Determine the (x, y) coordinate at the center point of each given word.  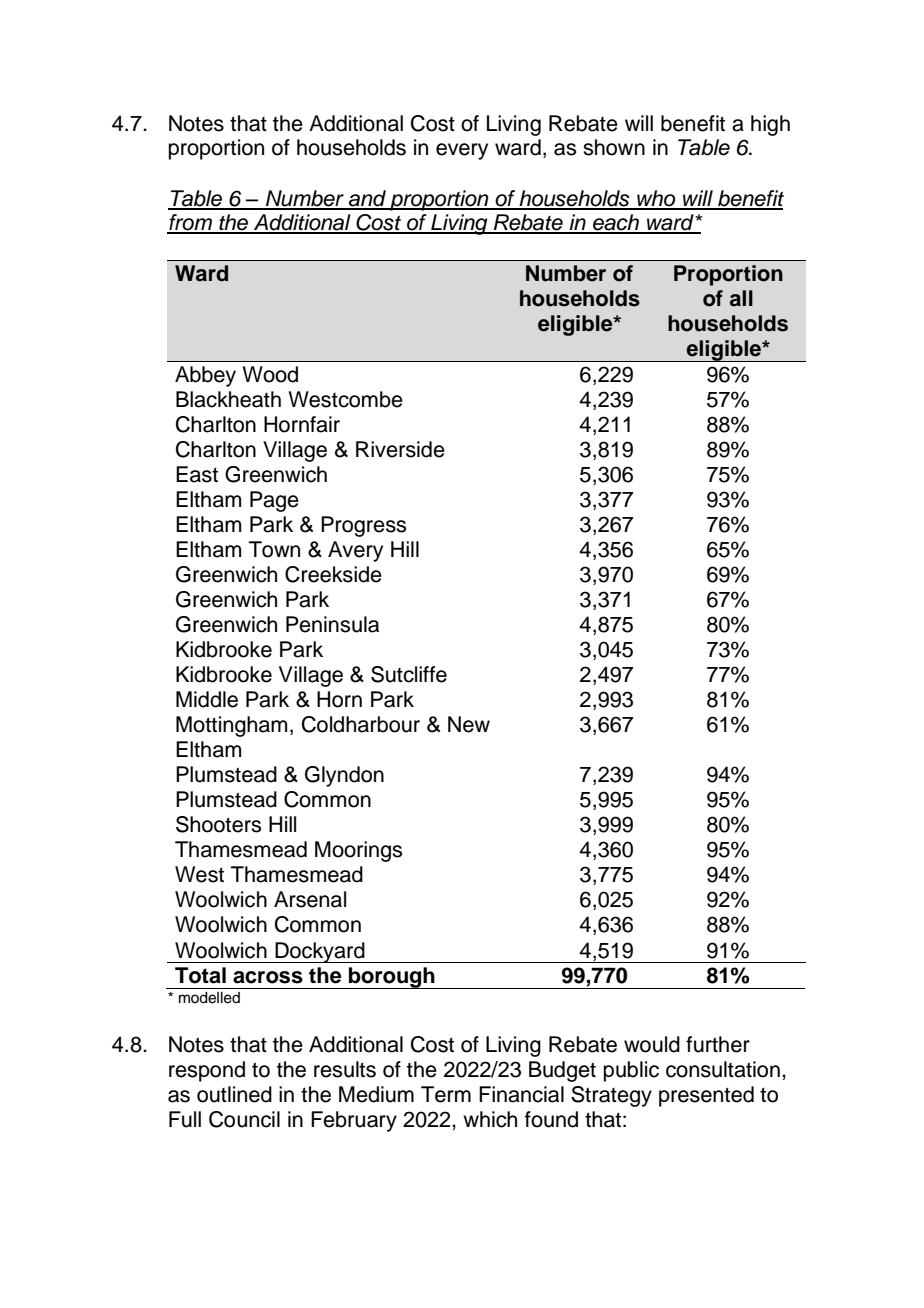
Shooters (218, 824)
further (718, 1044)
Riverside (400, 449)
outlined (234, 1094)
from (190, 223)
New (469, 724)
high (770, 125)
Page (274, 501)
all (741, 298)
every (462, 151)
